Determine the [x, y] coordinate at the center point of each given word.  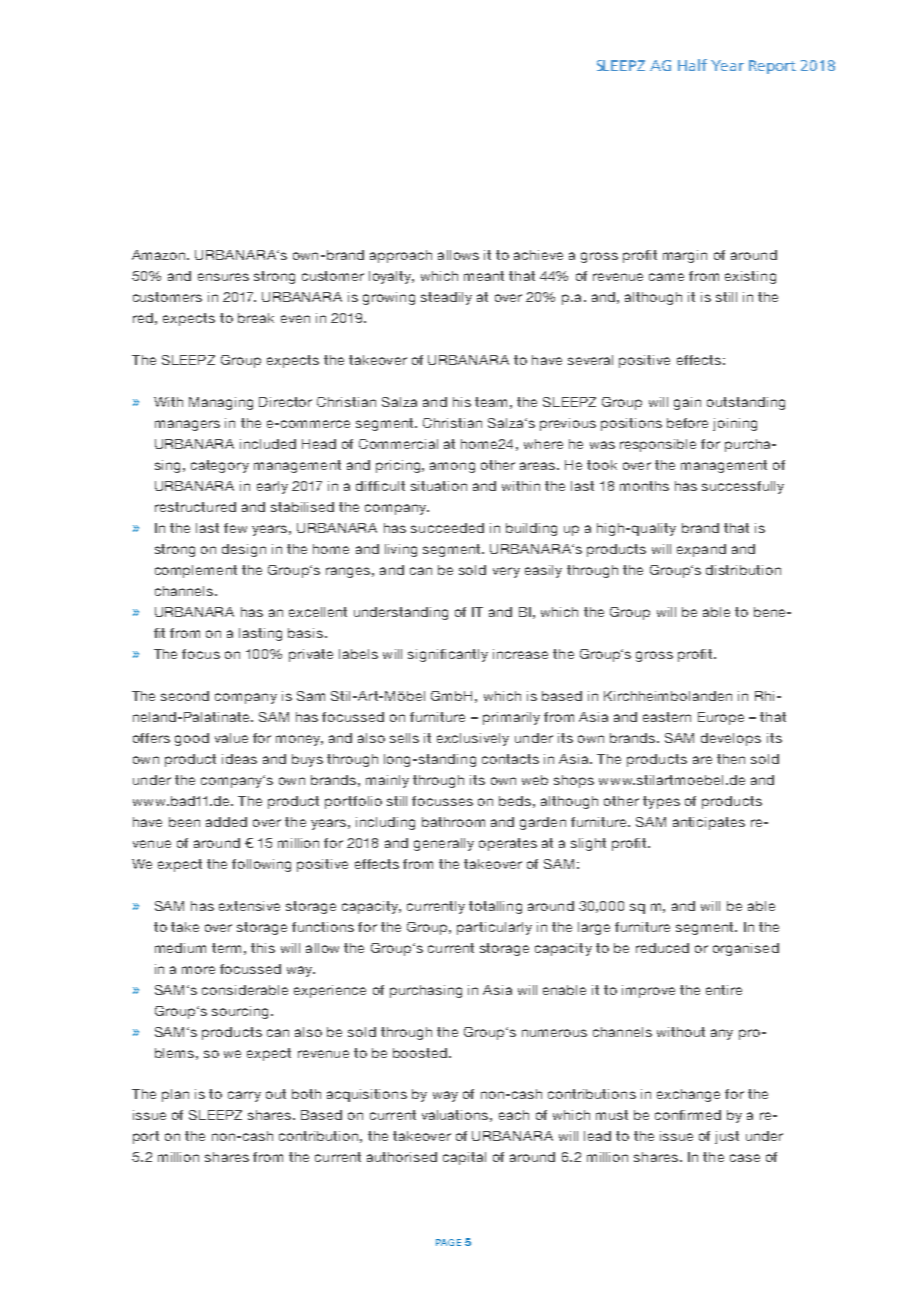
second [185, 696]
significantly [448, 655]
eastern [667, 717]
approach [401, 256]
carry [244, 1096]
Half [692, 65]
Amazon [160, 255]
